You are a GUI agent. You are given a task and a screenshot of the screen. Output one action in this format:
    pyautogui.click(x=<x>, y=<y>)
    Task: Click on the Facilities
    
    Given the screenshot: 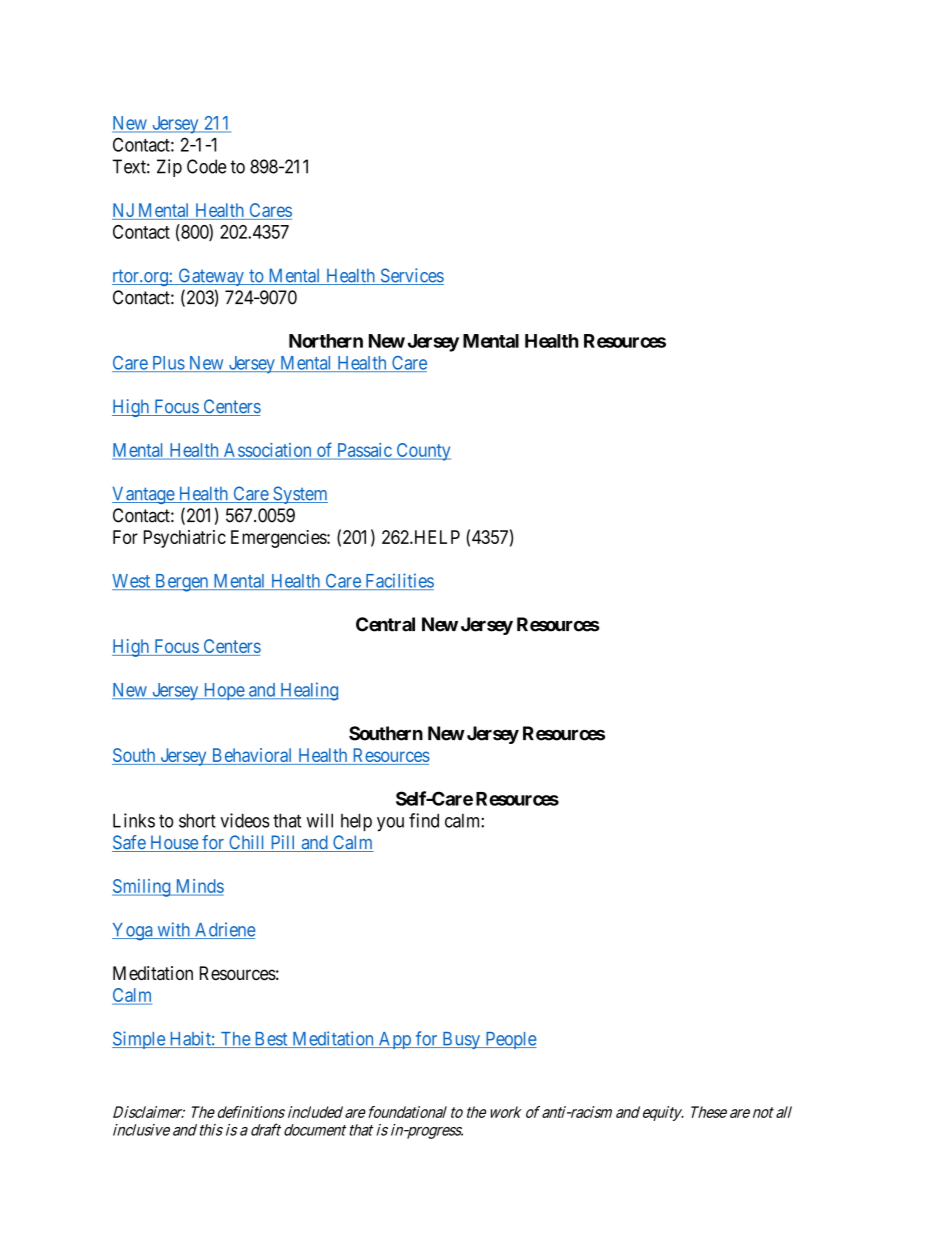 What is the action you would take?
    pyautogui.click(x=398, y=581)
